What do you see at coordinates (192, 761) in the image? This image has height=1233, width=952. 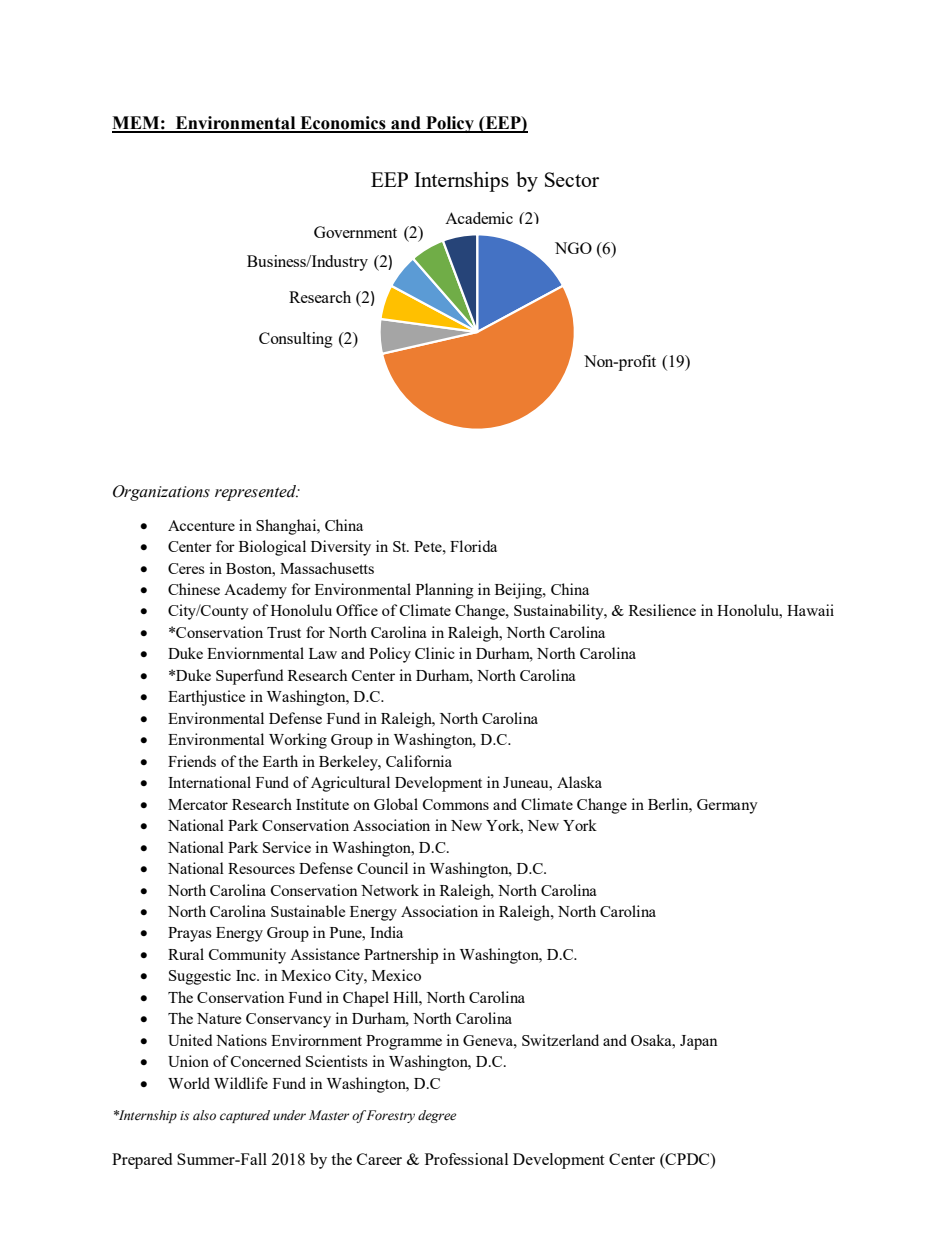 I see `Friends` at bounding box center [192, 761].
